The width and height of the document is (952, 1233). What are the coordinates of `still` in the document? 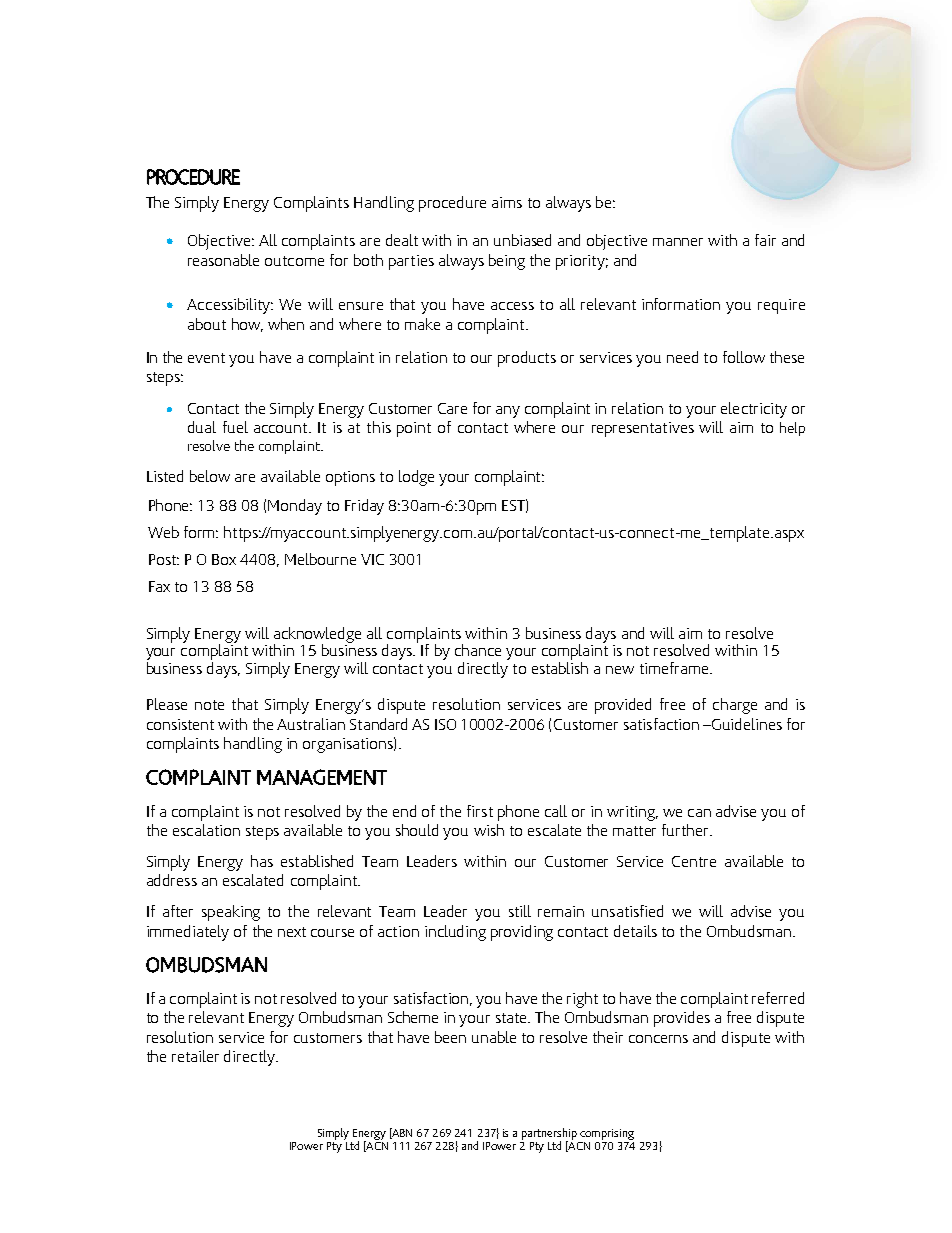 It's located at (520, 911).
